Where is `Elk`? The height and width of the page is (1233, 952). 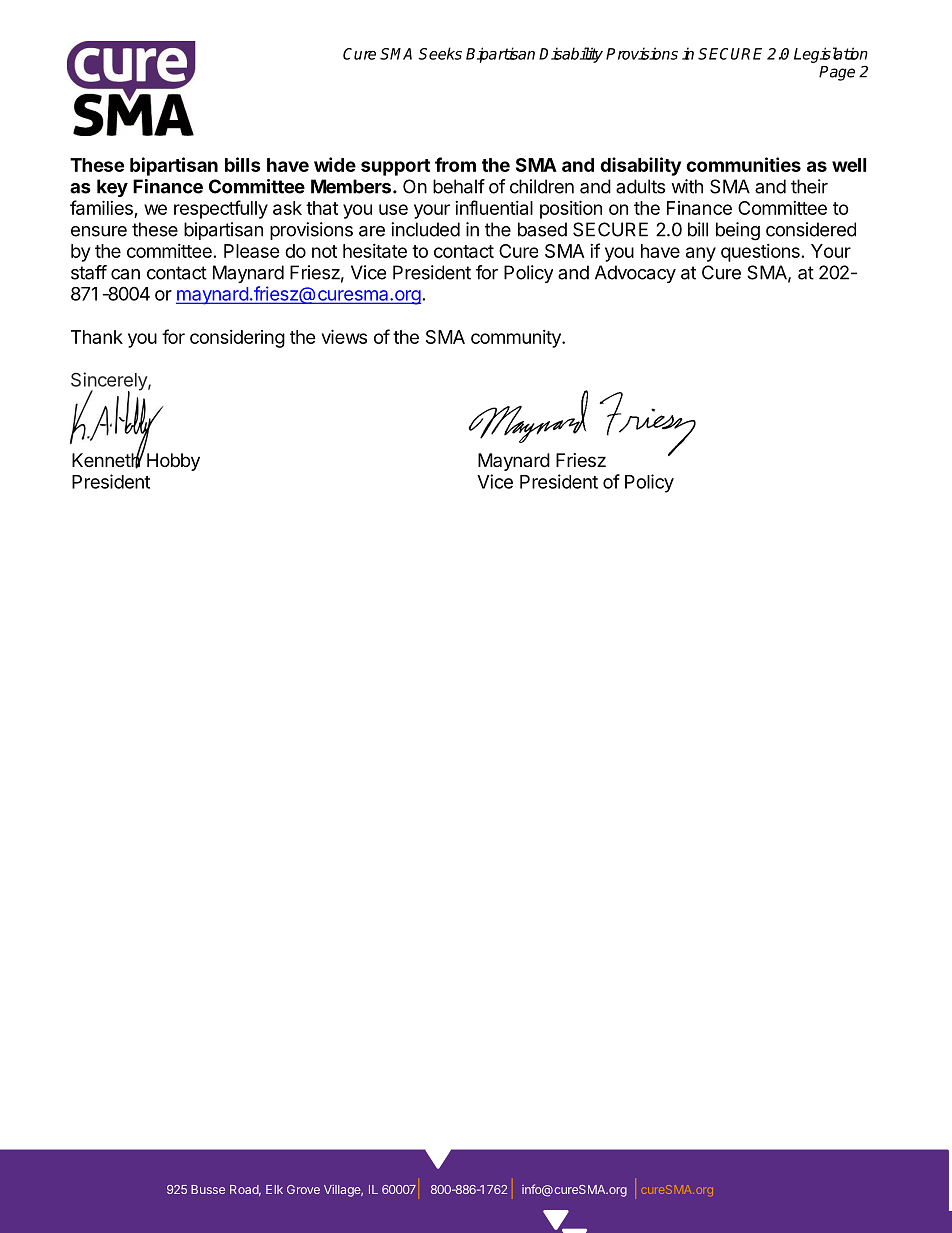
Elk is located at coordinates (274, 1189).
